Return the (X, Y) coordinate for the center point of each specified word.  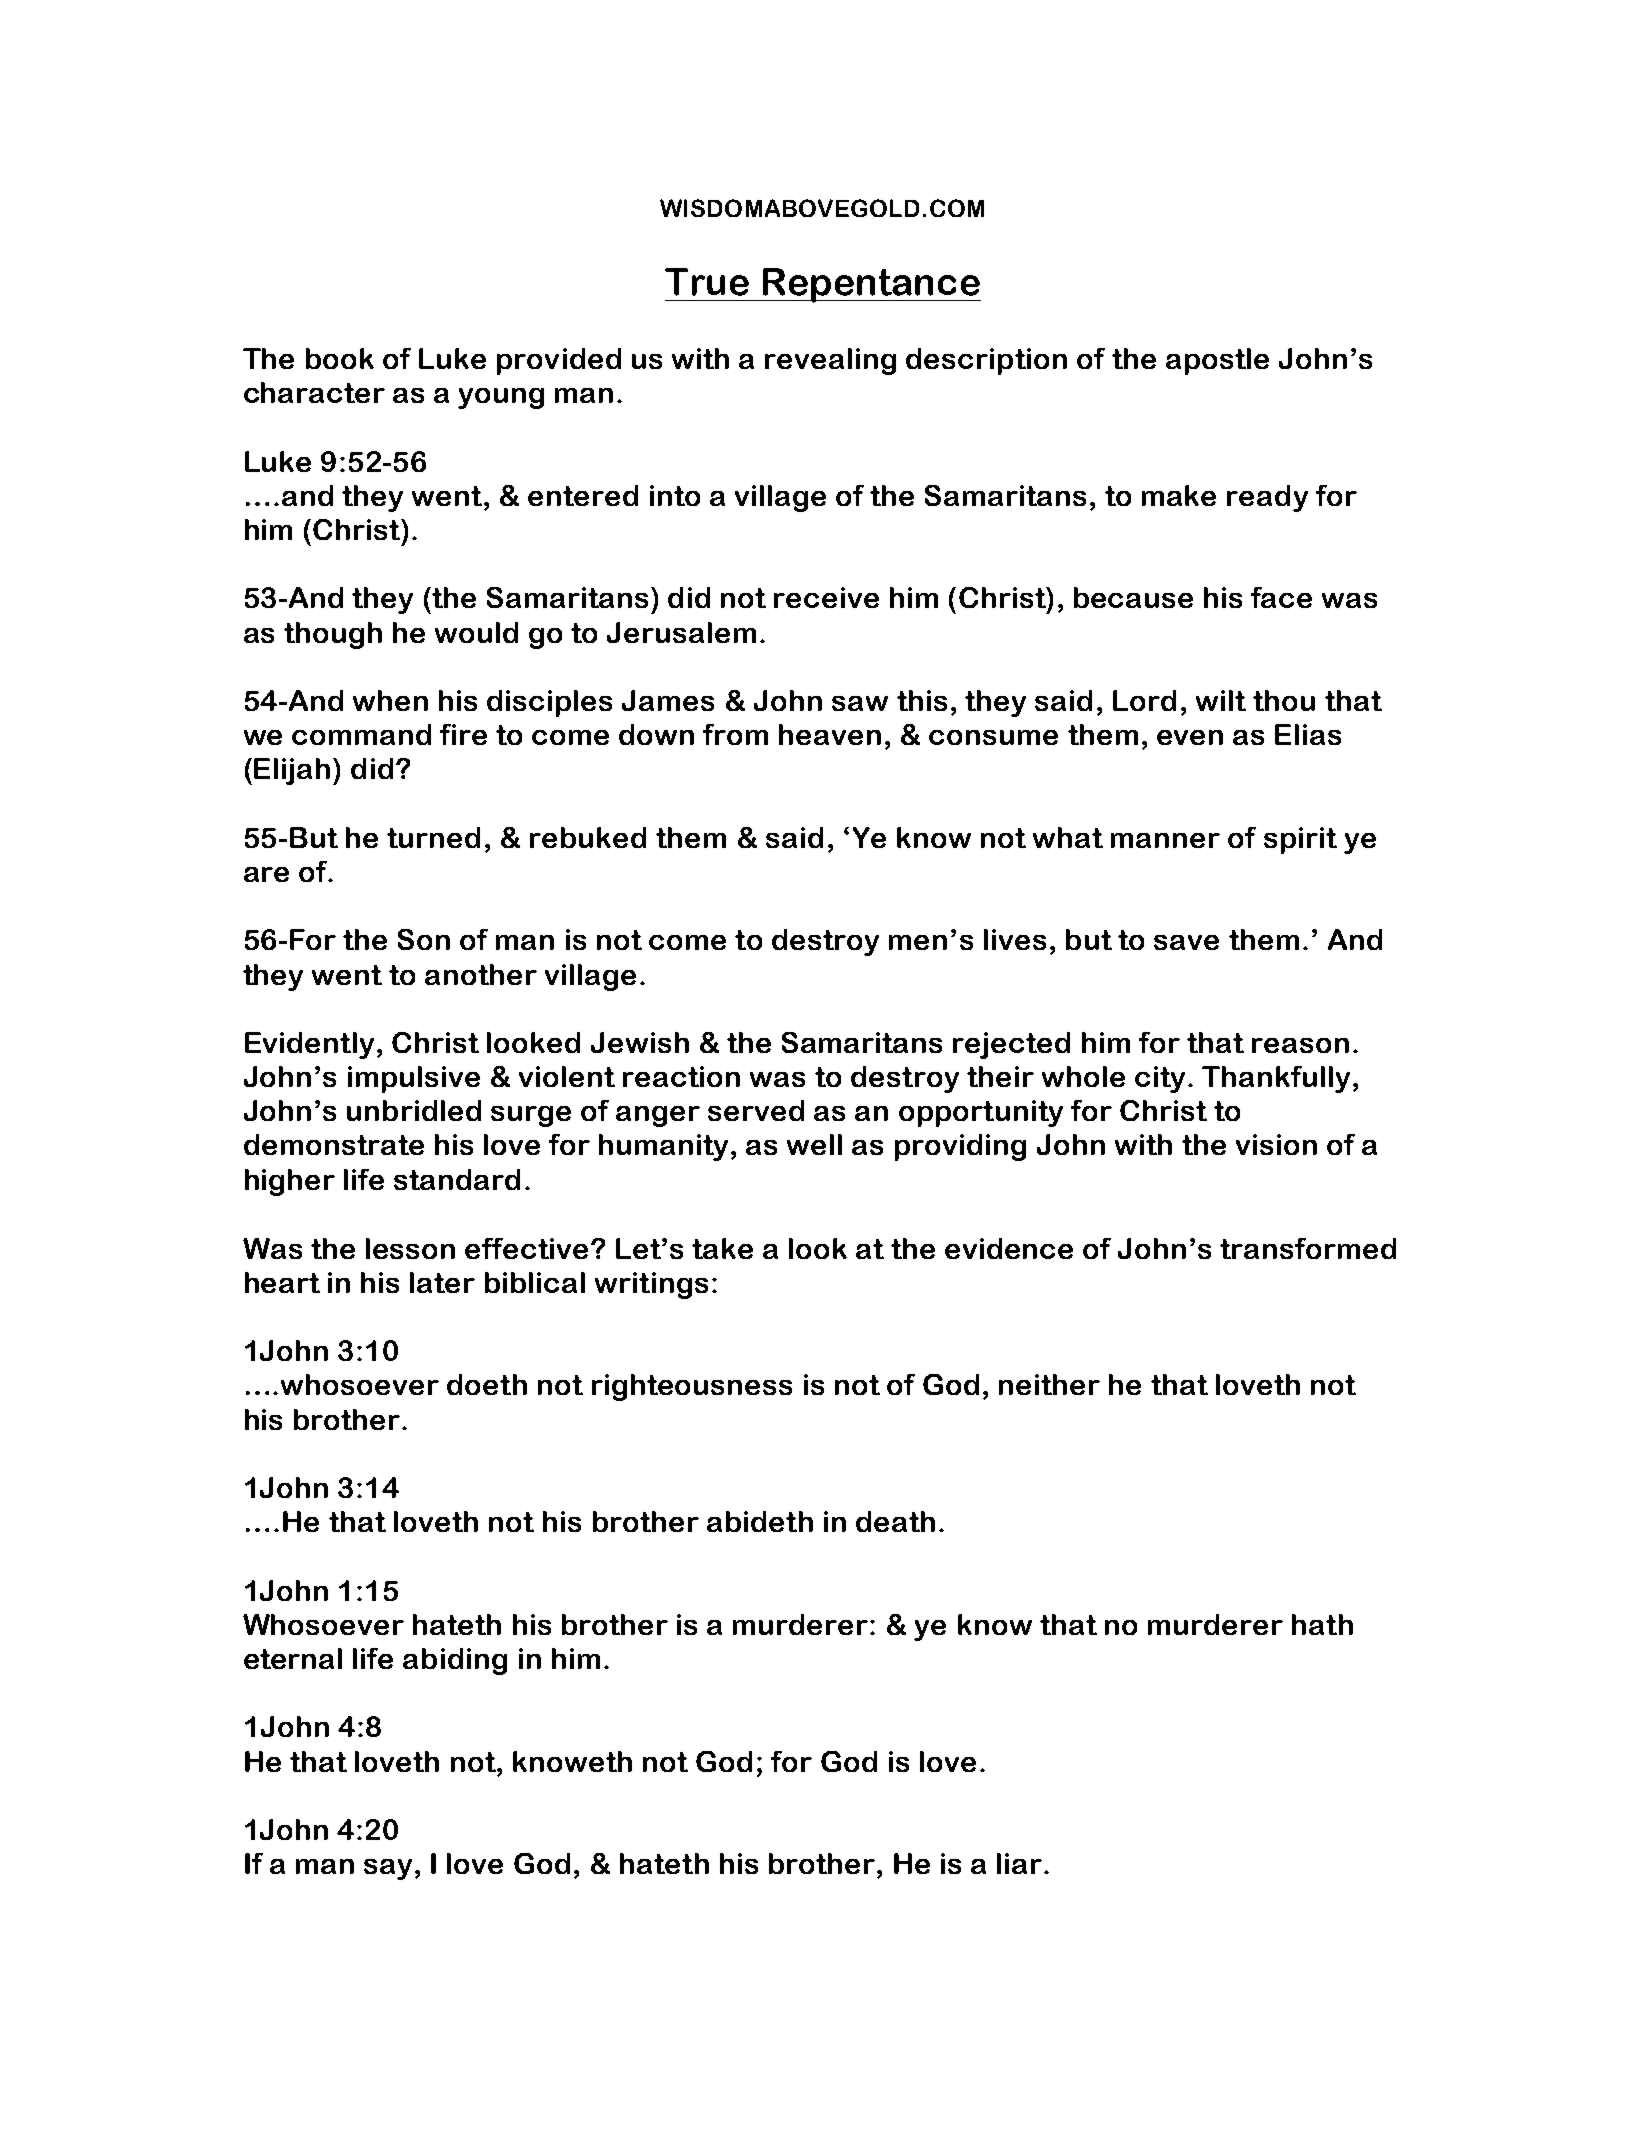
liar (1021, 1863)
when (390, 700)
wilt (1221, 700)
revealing (830, 361)
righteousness (692, 1387)
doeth (487, 1384)
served (756, 1110)
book (340, 358)
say (388, 1869)
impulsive (414, 1079)
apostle (1217, 361)
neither (1049, 1384)
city (1160, 1079)
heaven (830, 734)
